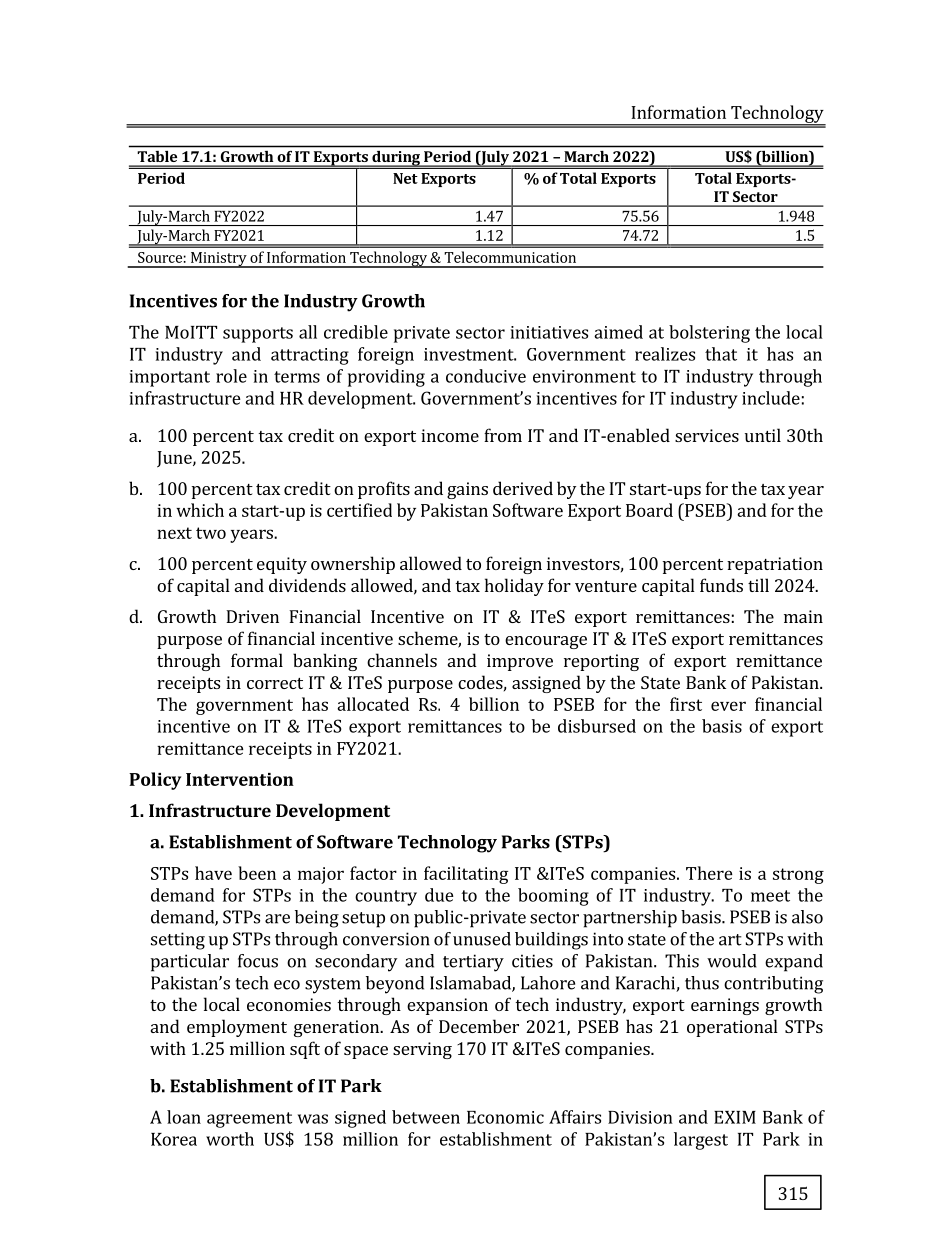  What do you see at coordinates (240, 779) in the screenshot?
I see `Intervention` at bounding box center [240, 779].
